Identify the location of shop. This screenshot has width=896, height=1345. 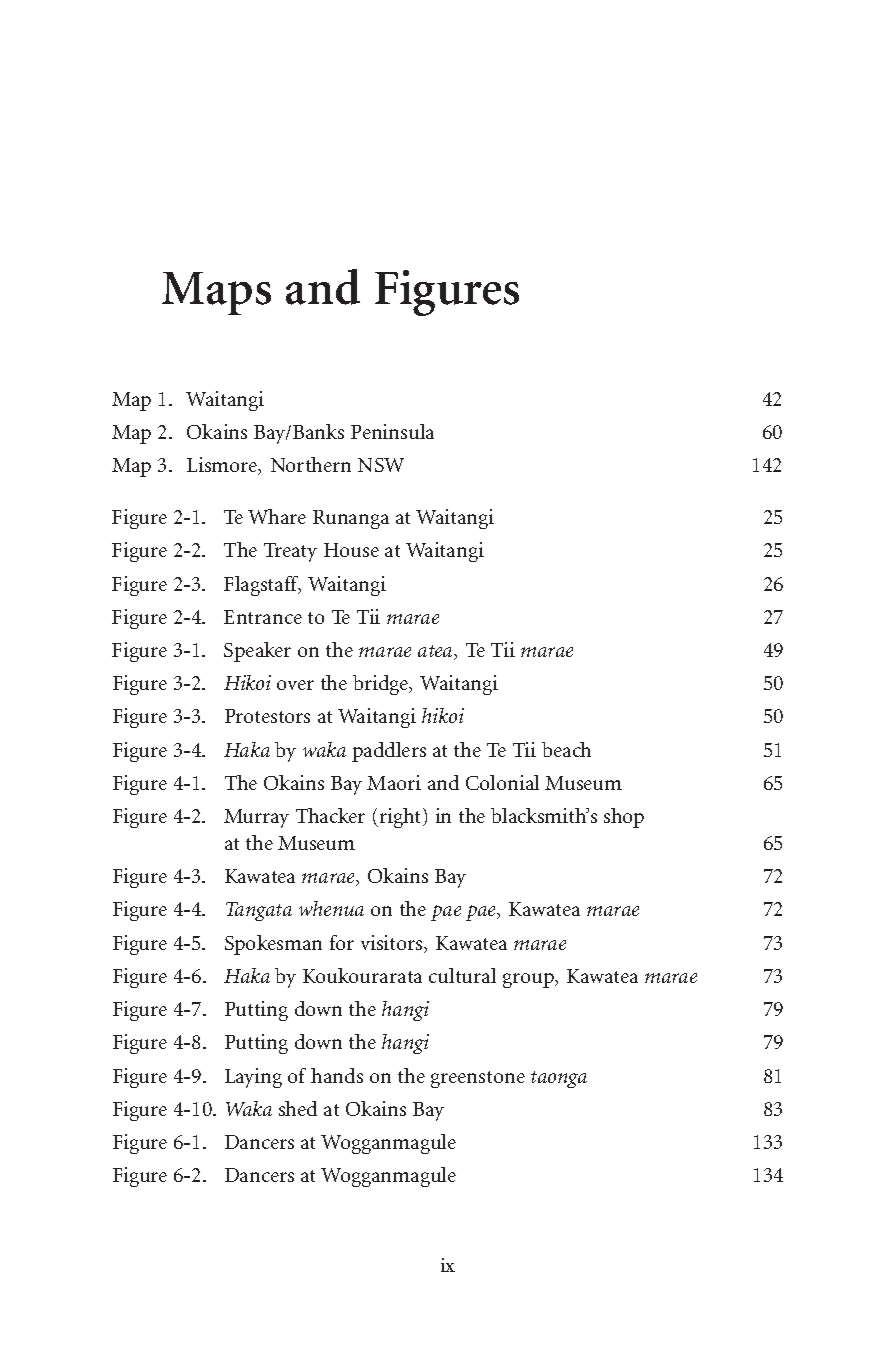
(624, 818).
